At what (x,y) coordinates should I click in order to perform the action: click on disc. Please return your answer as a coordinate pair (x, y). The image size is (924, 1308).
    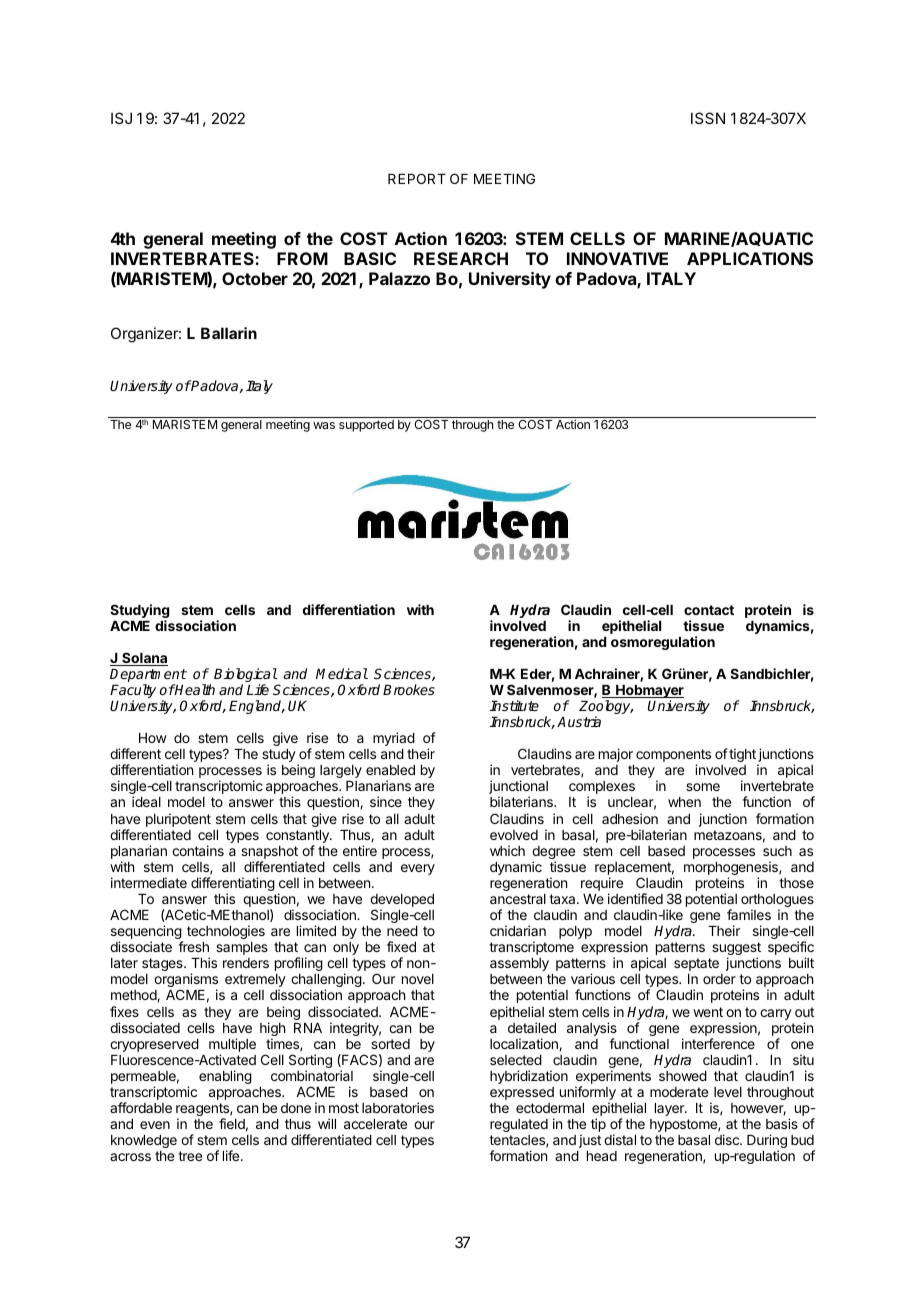
    Looking at the image, I should click on (728, 1139).
